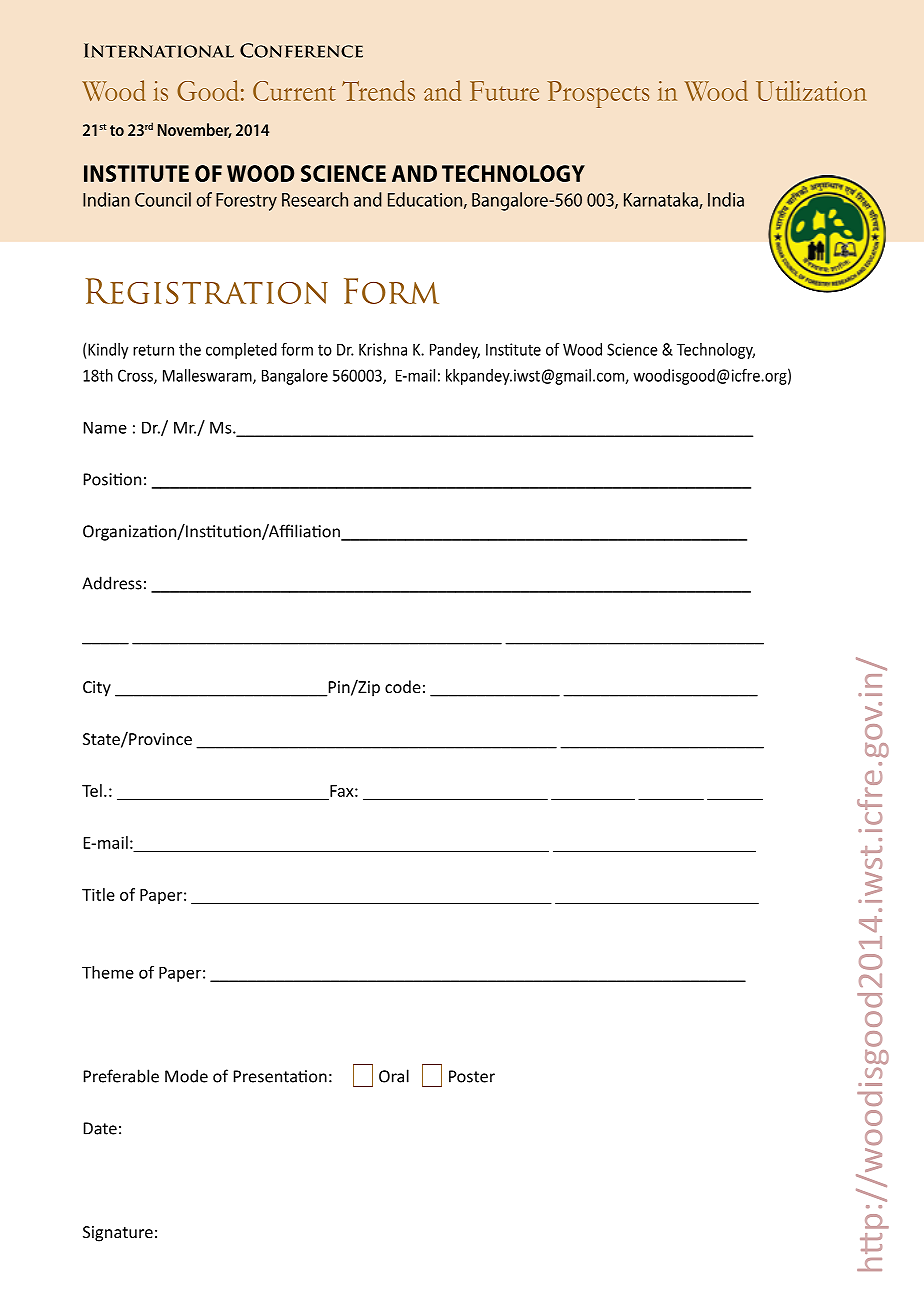 This page has width=924, height=1314. Describe the element at coordinates (112, 583) in the page. I see `Address` at that location.
